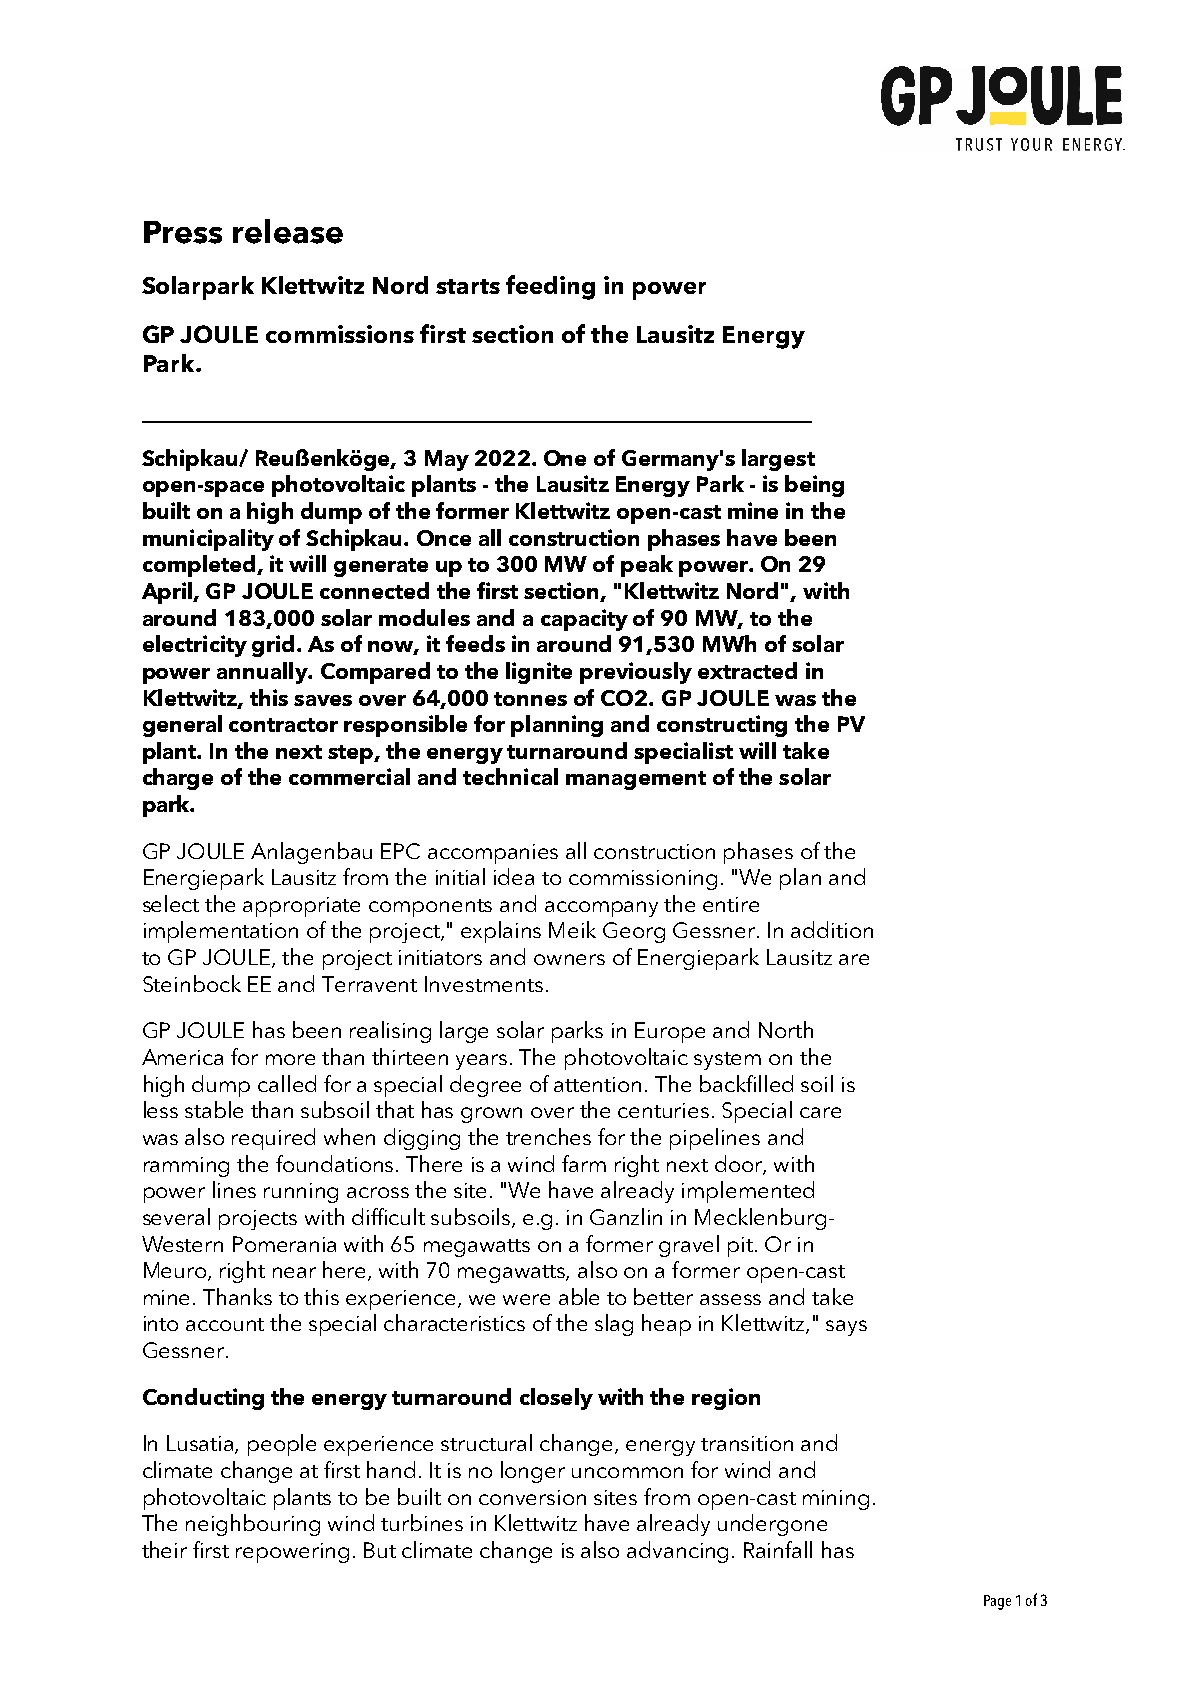  Describe the element at coordinates (550, 287) in the screenshot. I see `feeding` at that location.
